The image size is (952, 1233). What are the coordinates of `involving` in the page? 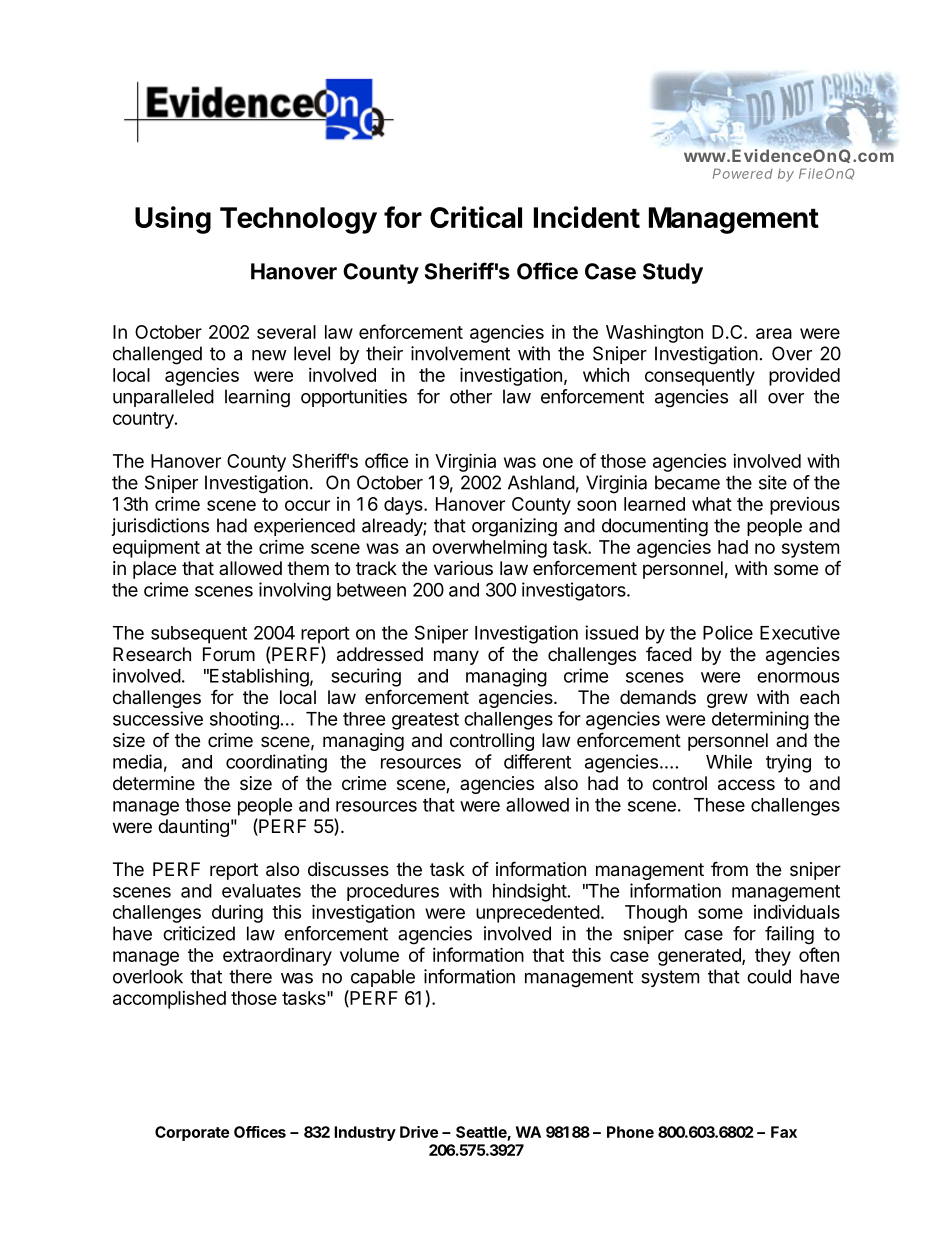 It's located at (295, 591).
